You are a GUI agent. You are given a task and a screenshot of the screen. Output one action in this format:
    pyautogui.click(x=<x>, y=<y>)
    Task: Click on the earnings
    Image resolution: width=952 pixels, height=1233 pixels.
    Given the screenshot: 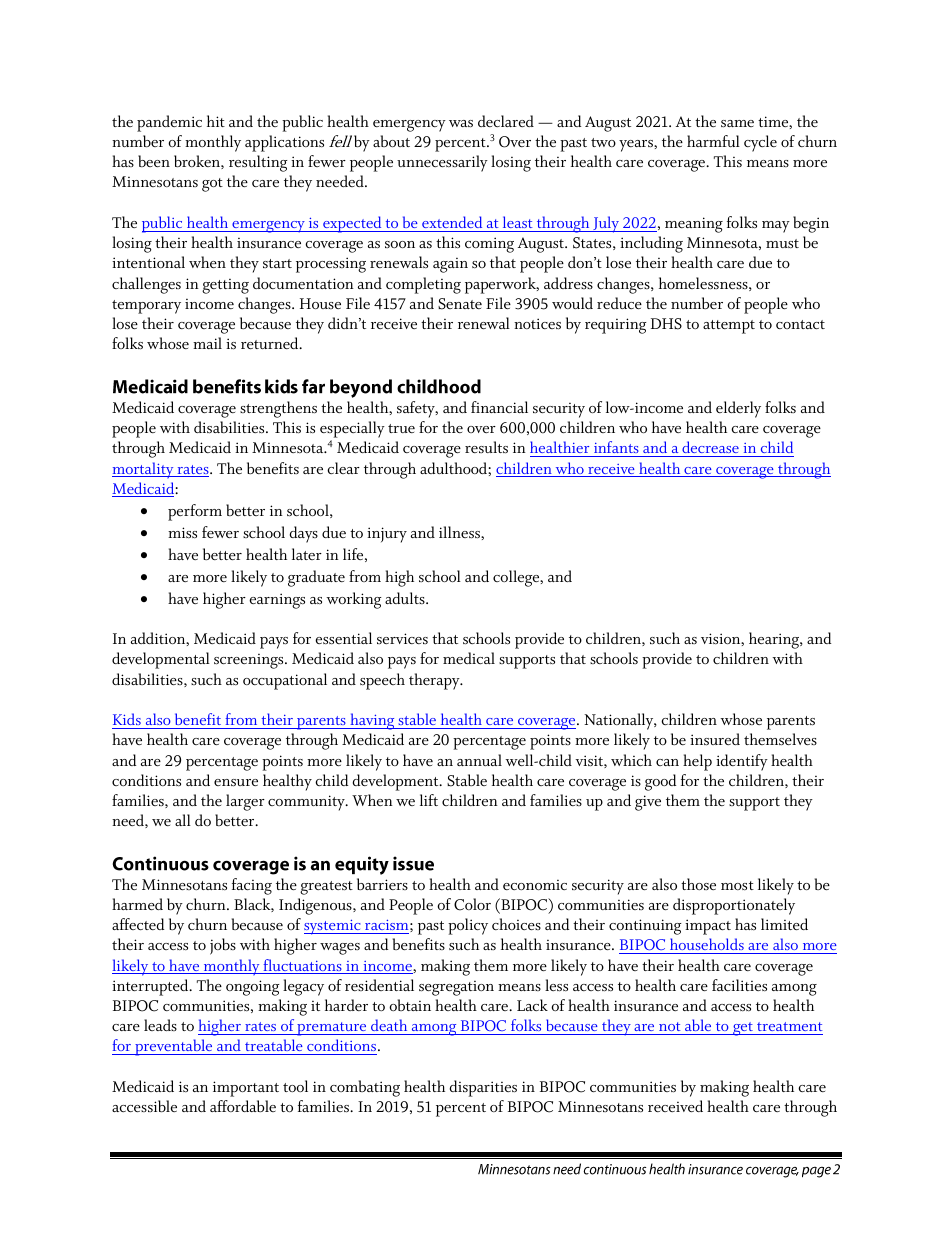 What is the action you would take?
    pyautogui.click(x=277, y=601)
